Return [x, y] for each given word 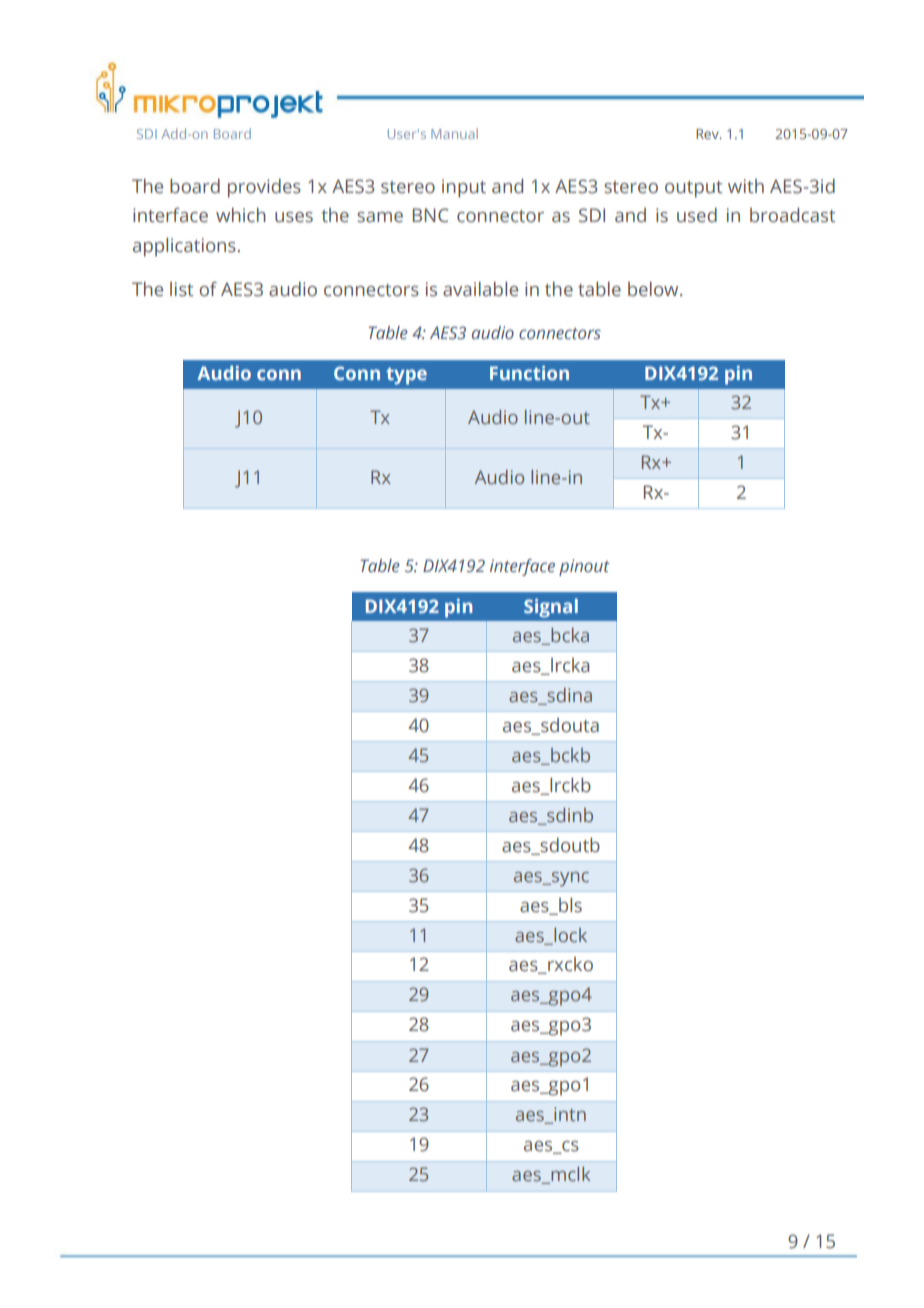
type [406, 376]
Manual [454, 133]
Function [529, 373]
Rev [708, 134]
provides [264, 188]
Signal [551, 608]
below [654, 289]
